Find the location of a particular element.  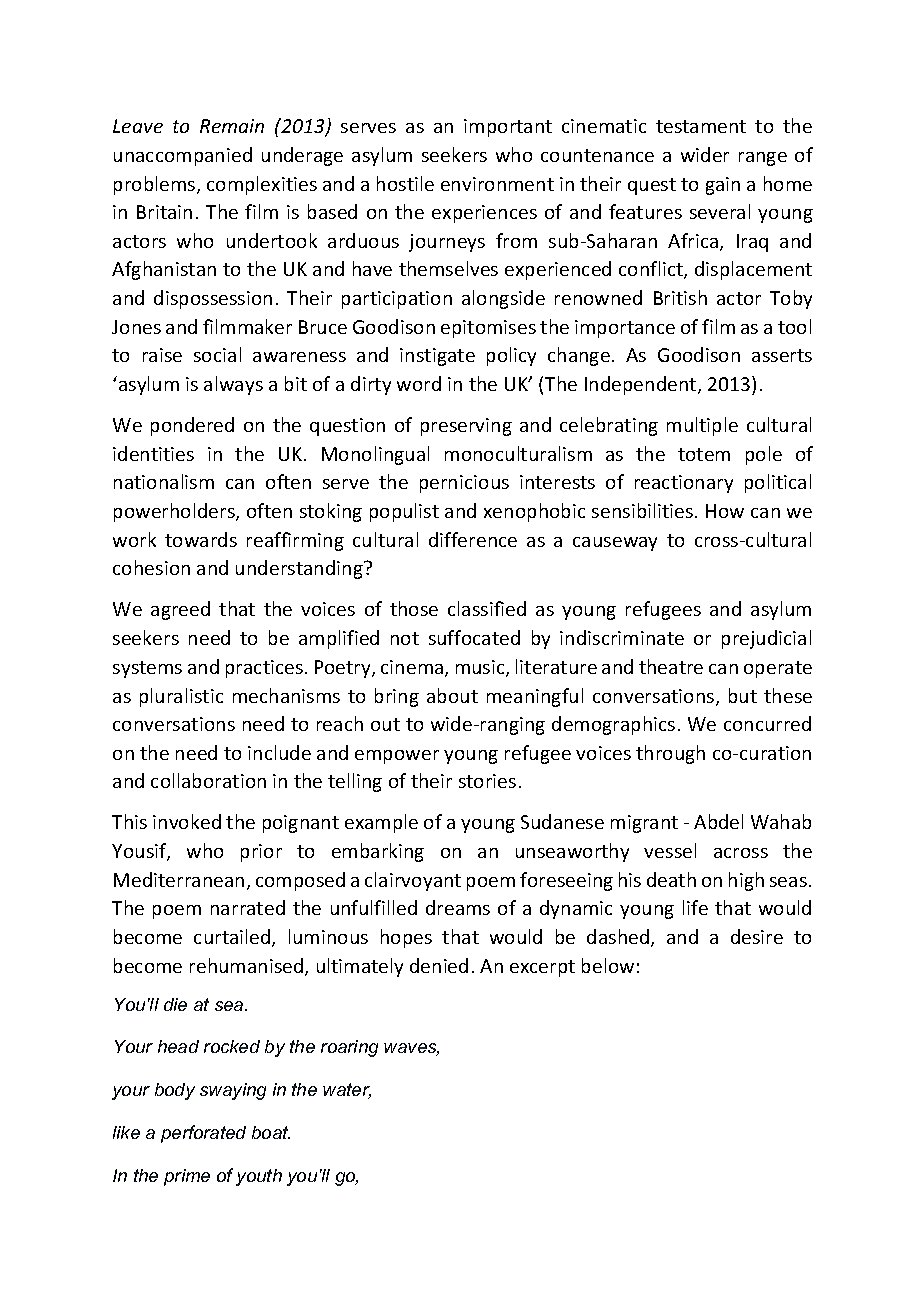

water is located at coordinates (347, 1091).
